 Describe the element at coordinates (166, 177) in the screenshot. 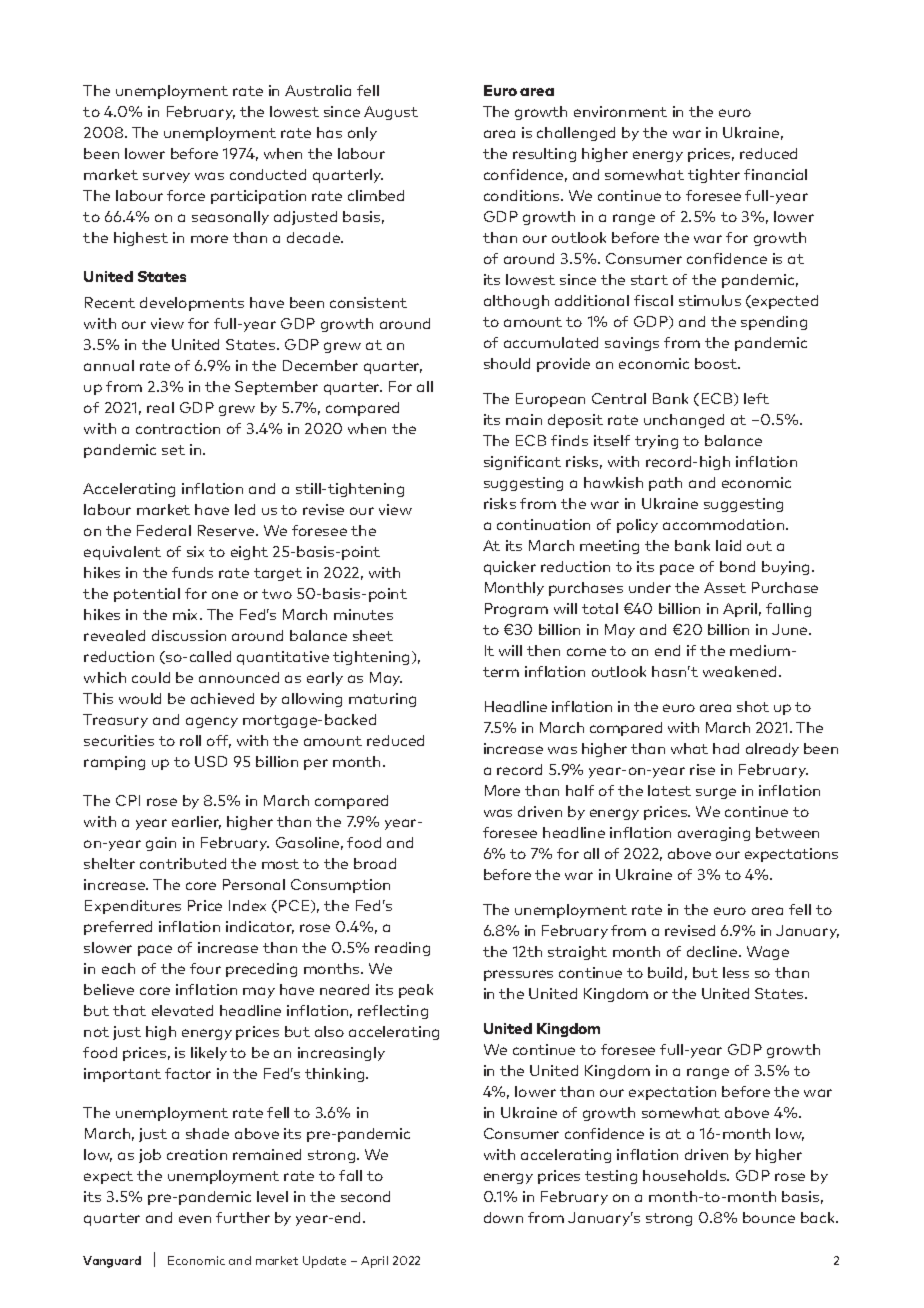

I see `survey` at that location.
